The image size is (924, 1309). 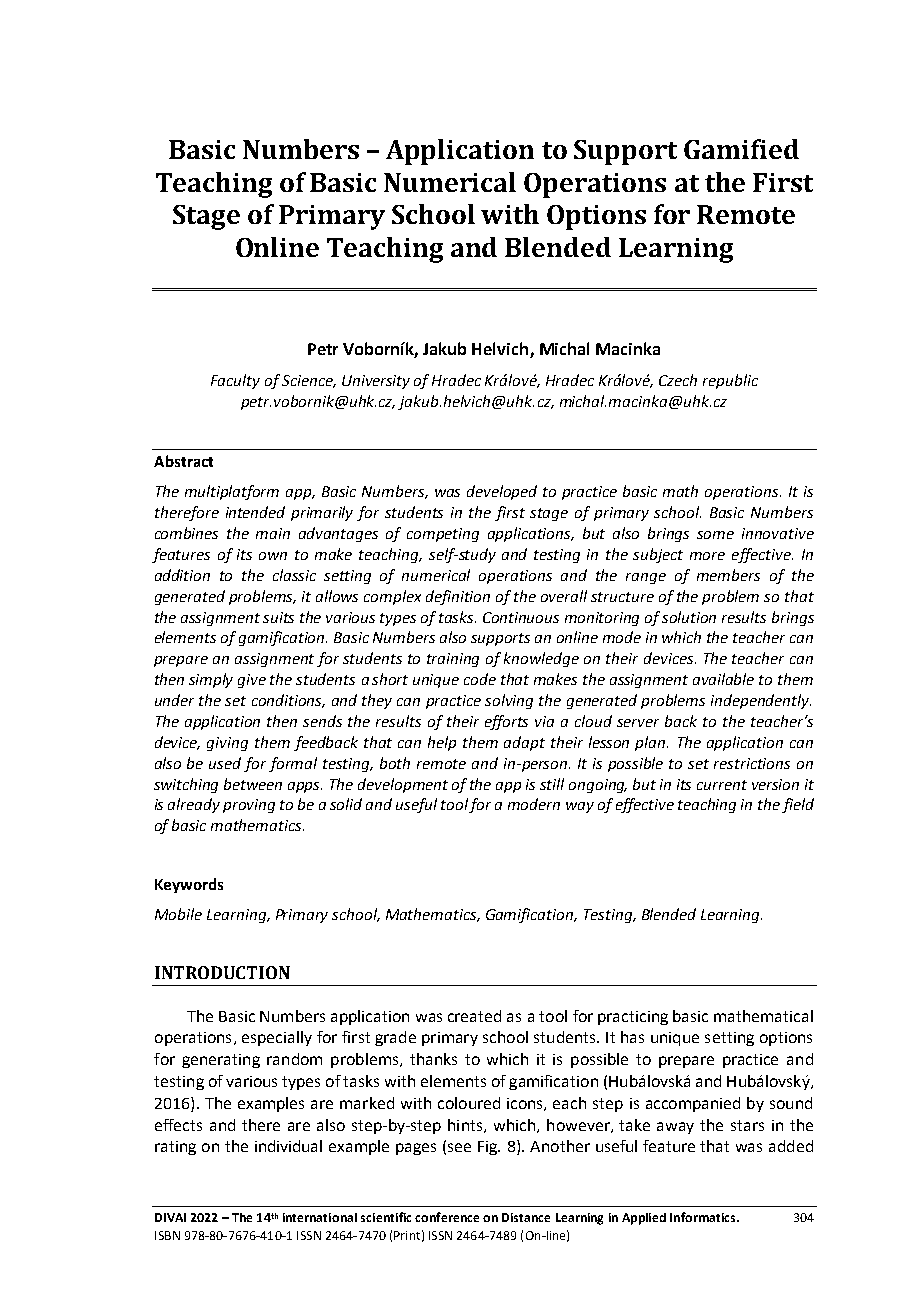 I want to click on republic, so click(x=730, y=381).
